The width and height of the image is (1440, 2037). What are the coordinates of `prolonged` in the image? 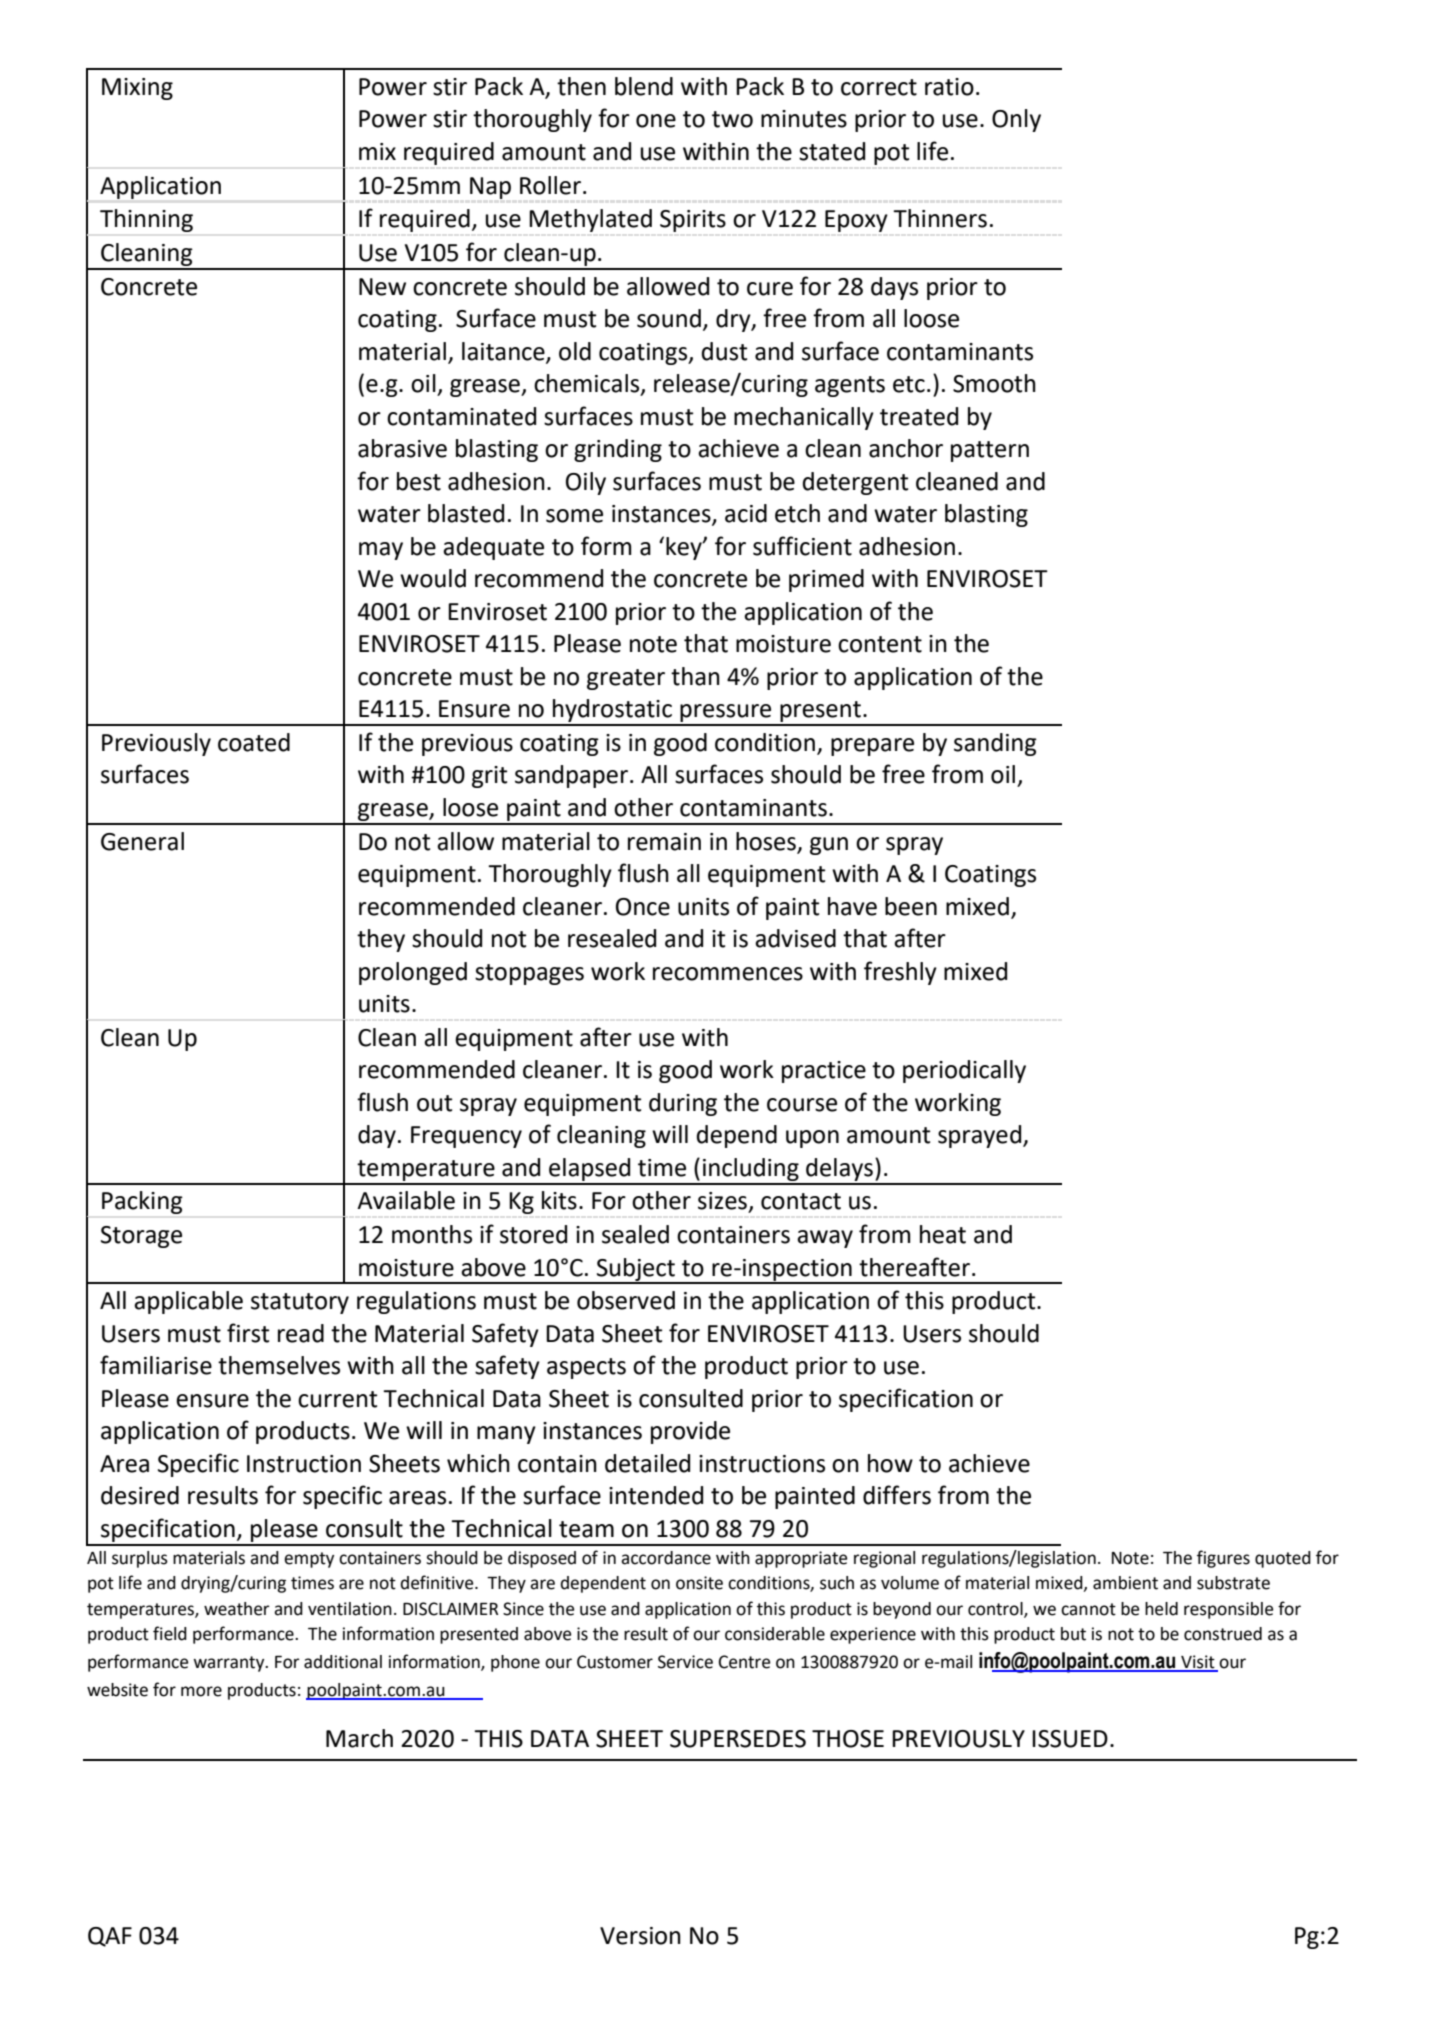 It's located at (413, 973).
